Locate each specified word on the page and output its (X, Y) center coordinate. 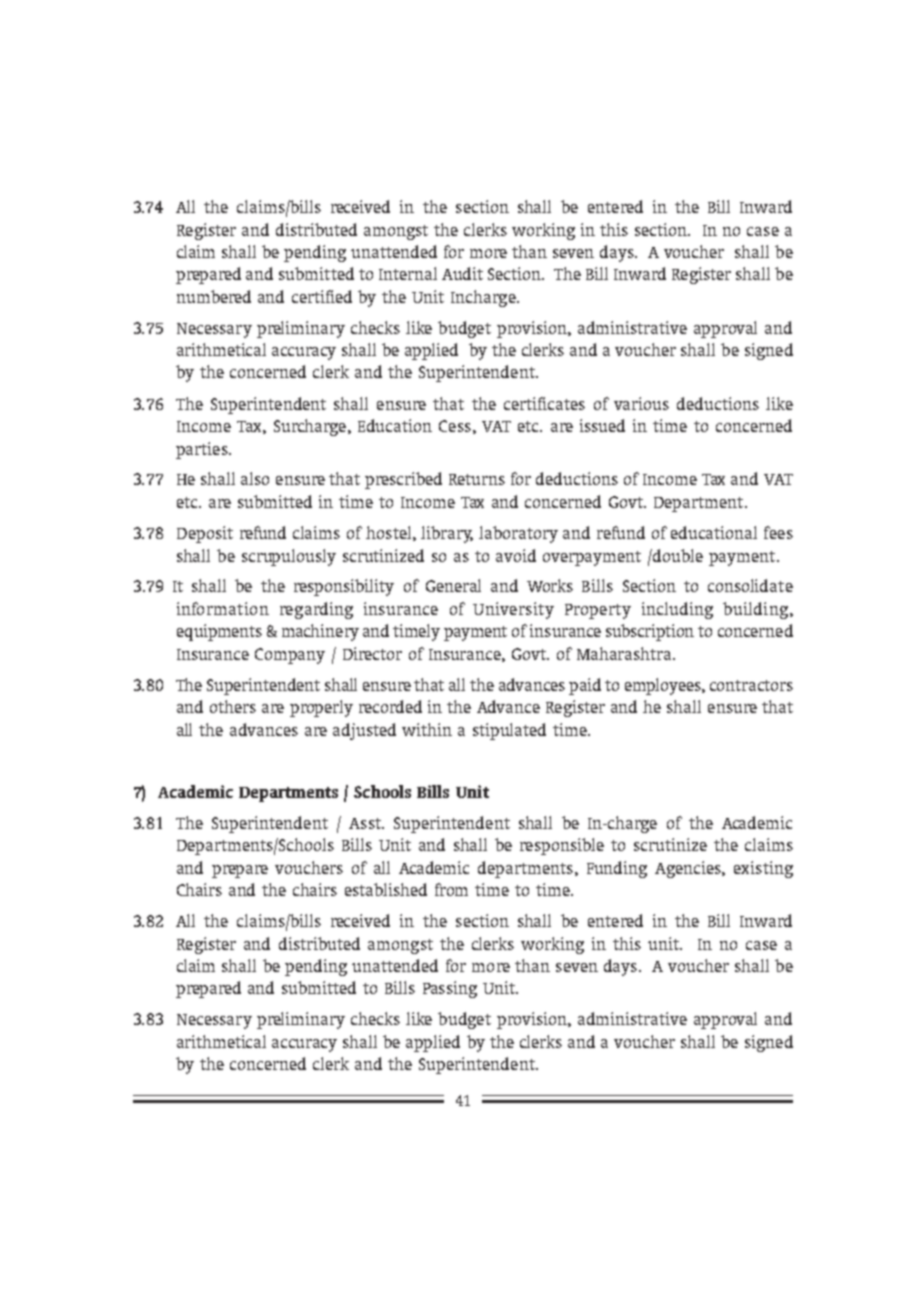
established (386, 889)
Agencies (689, 869)
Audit (462, 273)
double (677, 555)
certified (322, 296)
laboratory (518, 534)
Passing (450, 989)
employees (664, 686)
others (233, 706)
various (641, 403)
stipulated (509, 731)
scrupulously (289, 557)
